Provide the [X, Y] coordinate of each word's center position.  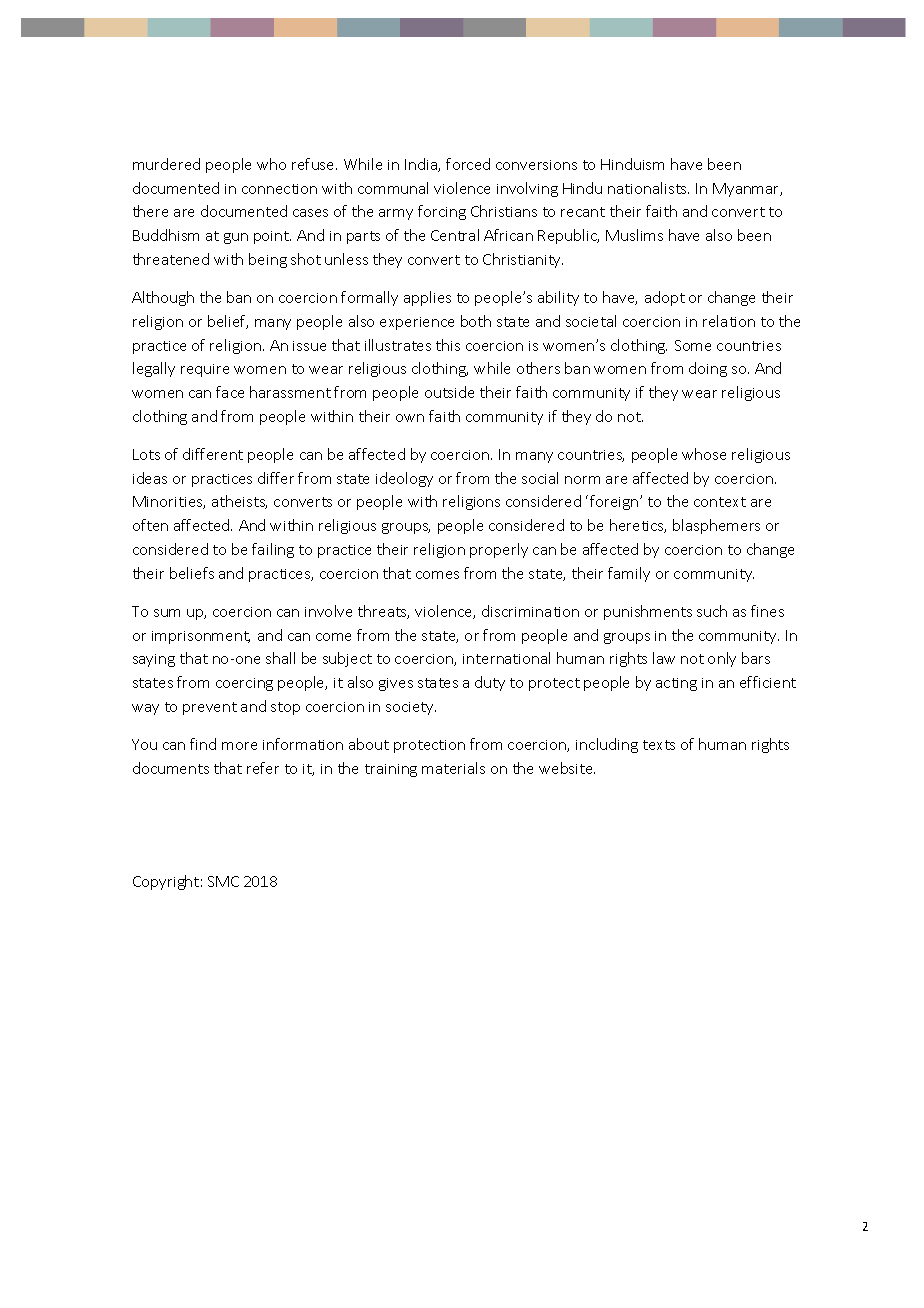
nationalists [648, 188]
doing [708, 369]
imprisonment [201, 637]
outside [449, 392]
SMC [223, 881]
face [230, 392]
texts [659, 745]
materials [453, 768]
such [712, 611]
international [506, 658]
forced [468, 164]
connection [279, 189]
